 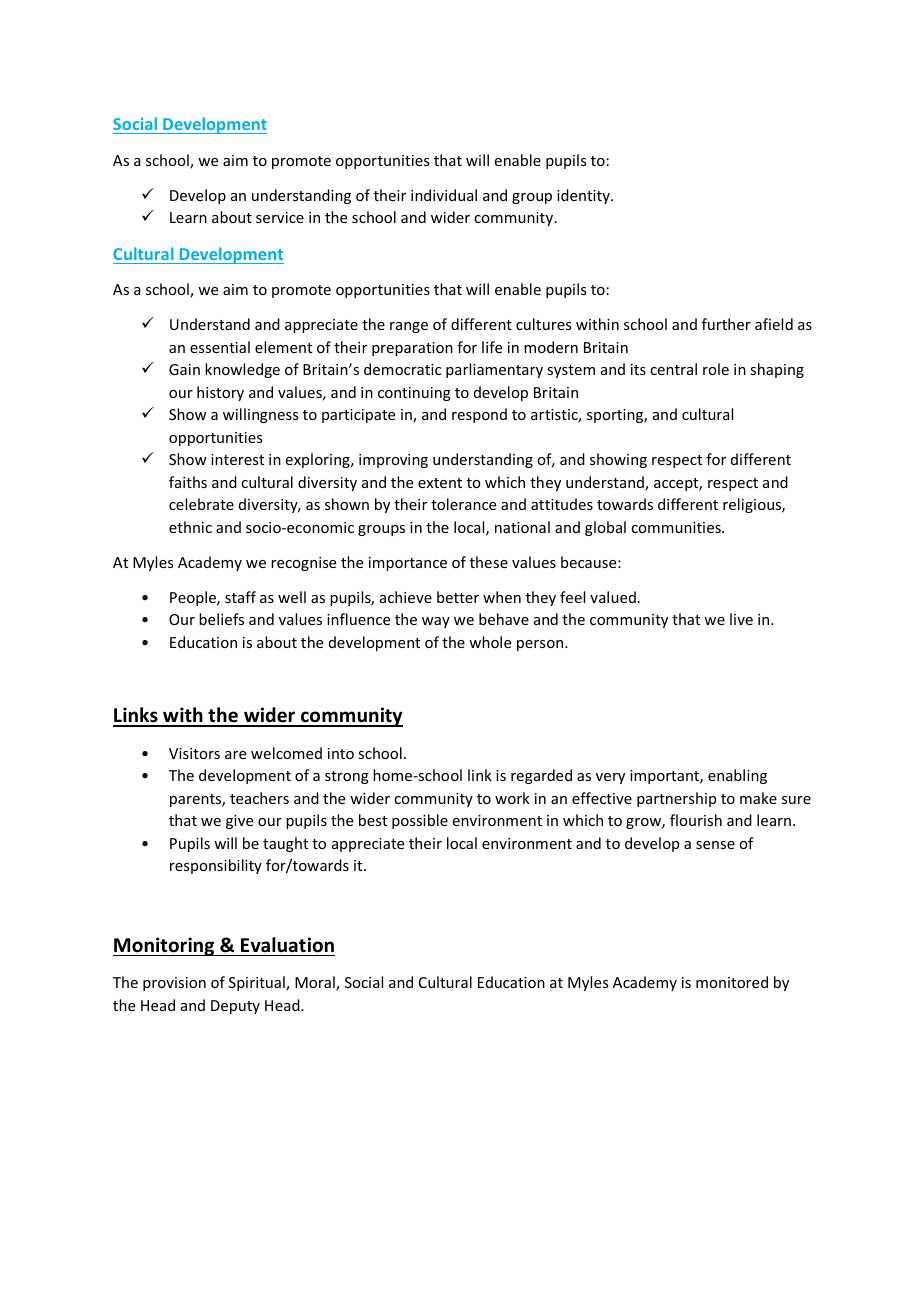 I want to click on welcomed, so click(x=286, y=753).
